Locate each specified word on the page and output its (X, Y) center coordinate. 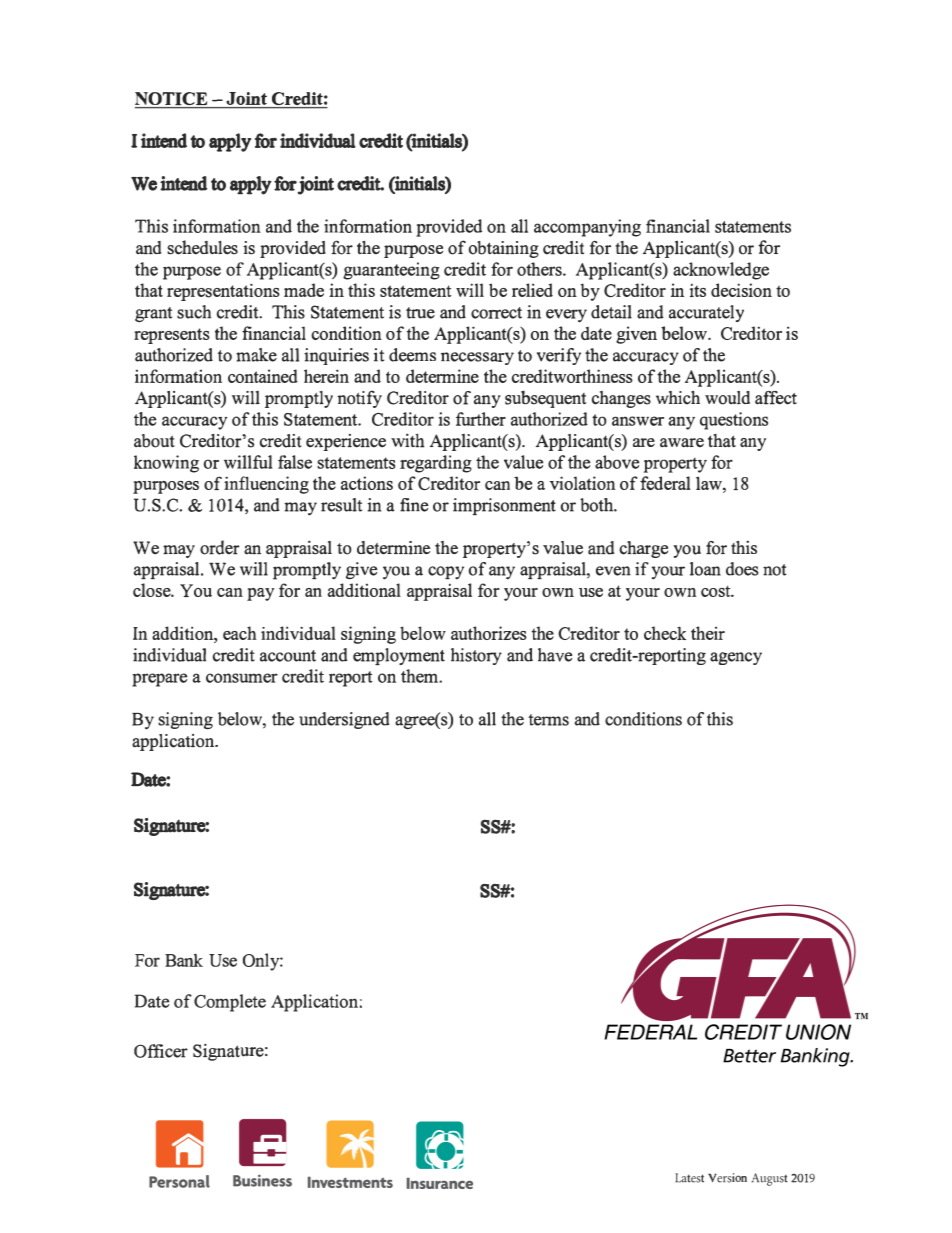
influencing (266, 485)
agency (736, 658)
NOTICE (172, 100)
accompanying (587, 228)
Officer (161, 1051)
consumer (242, 678)
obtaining (504, 249)
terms (549, 720)
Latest (689, 1178)
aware (682, 443)
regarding (436, 464)
